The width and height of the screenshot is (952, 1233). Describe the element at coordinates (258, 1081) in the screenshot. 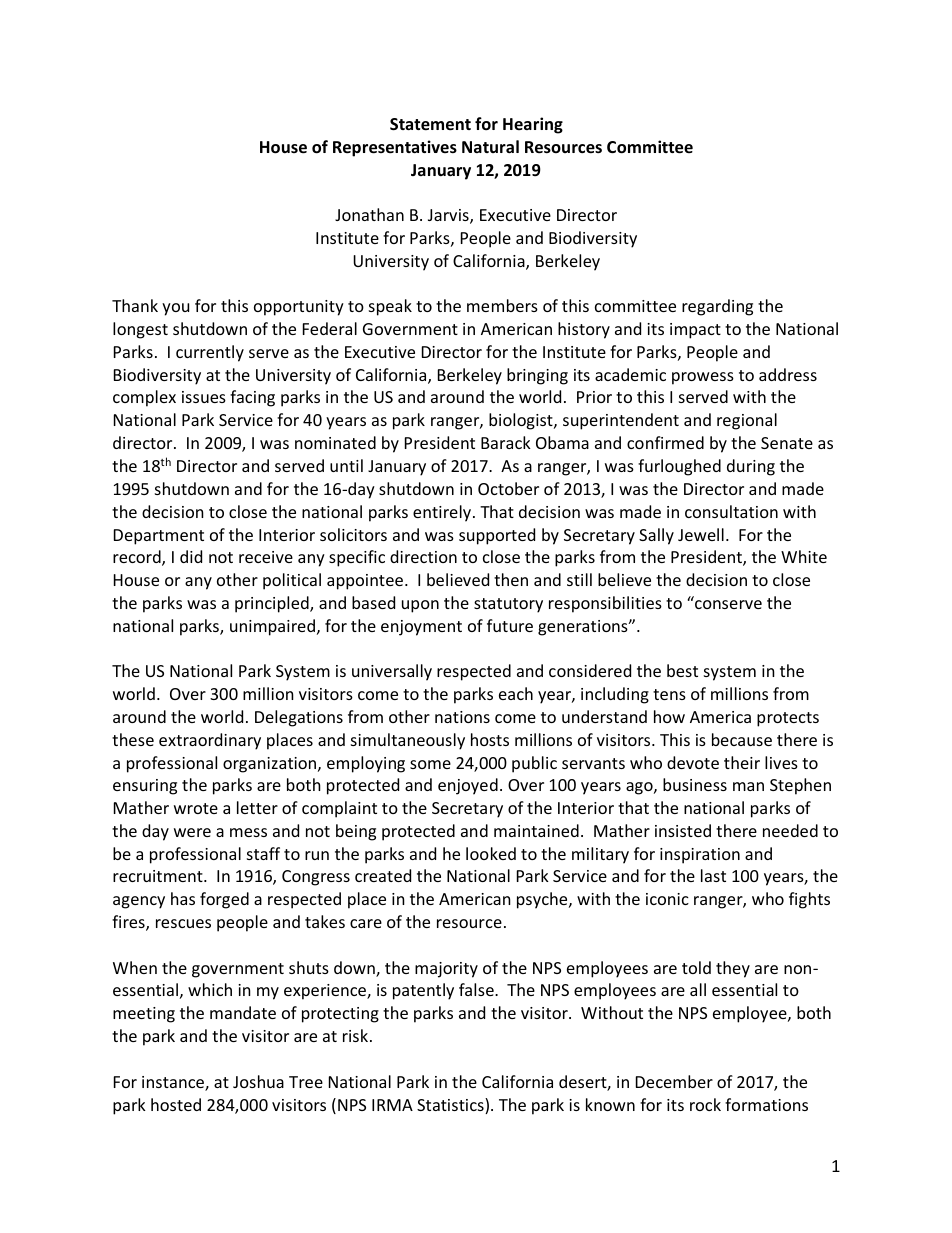

I see `Joshua` at that location.
